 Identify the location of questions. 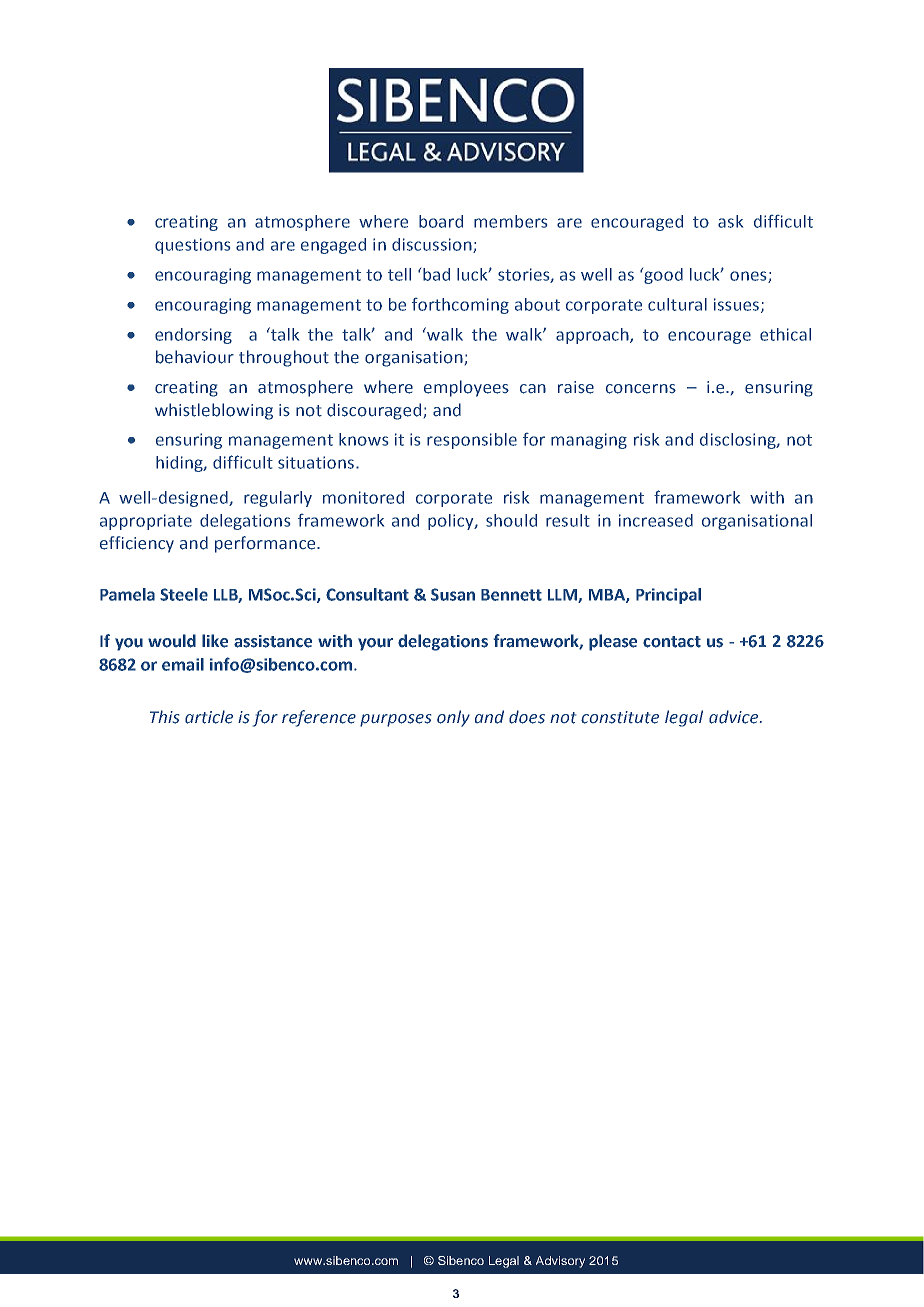
(192, 246).
